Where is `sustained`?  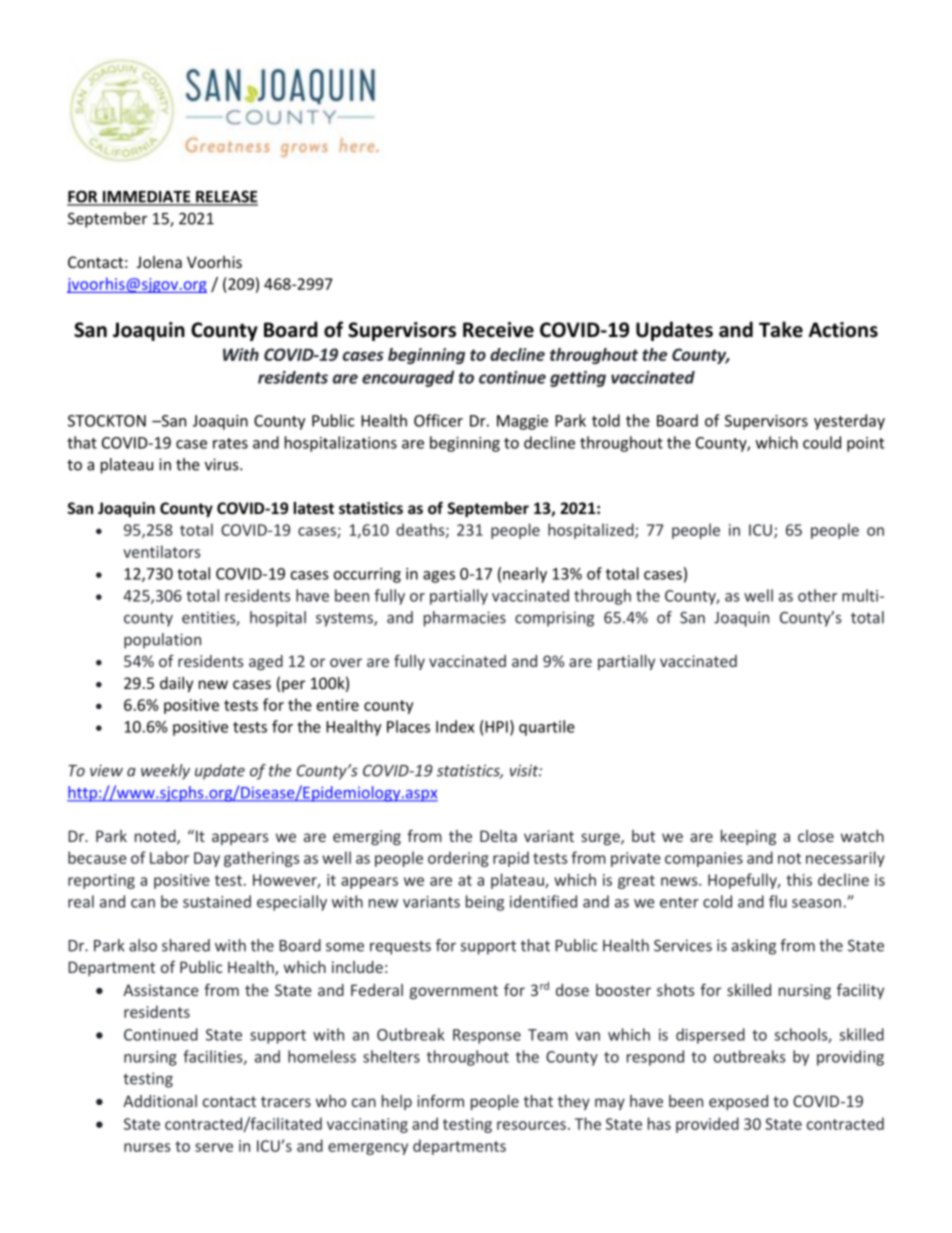 sustained is located at coordinates (217, 901).
